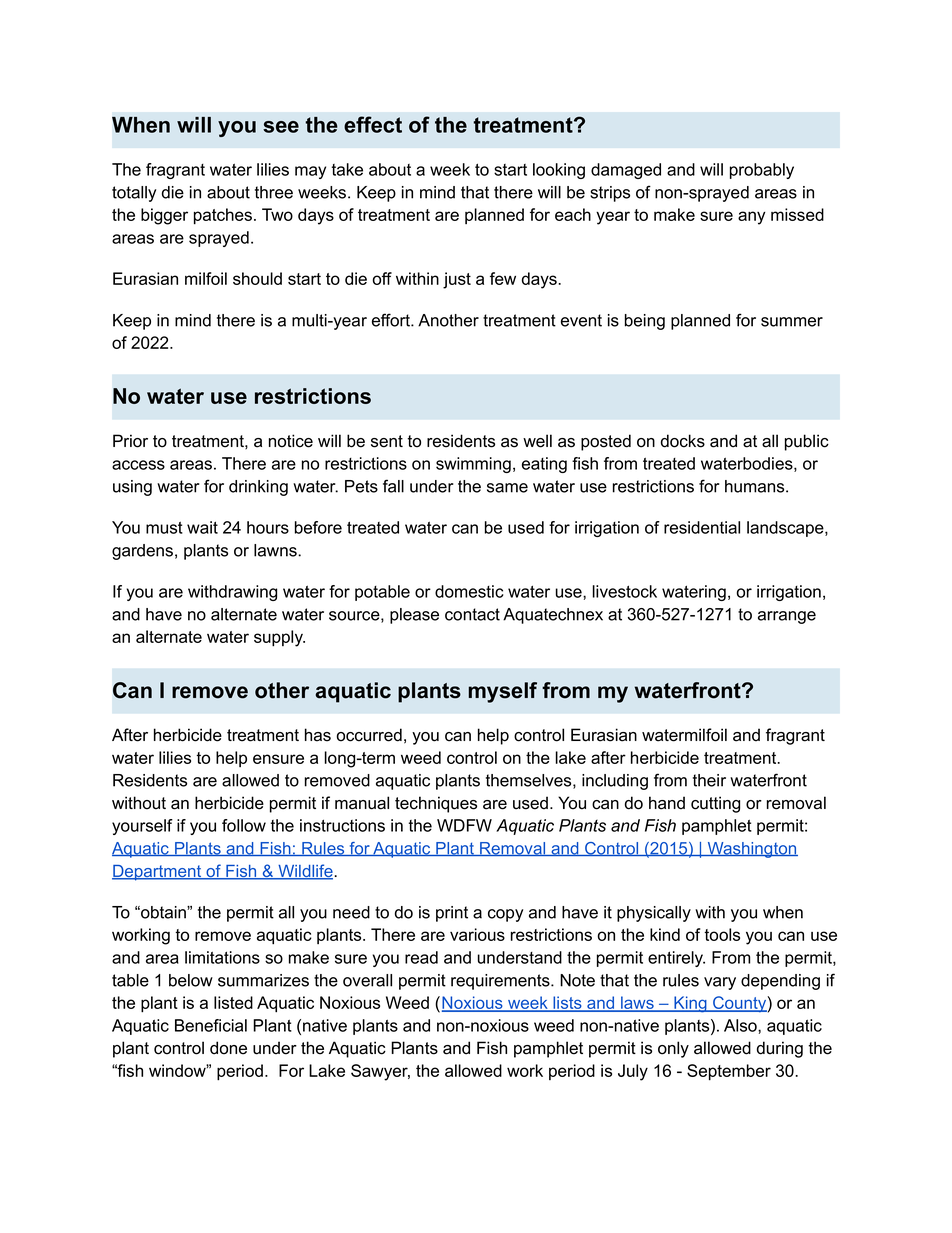  What do you see at coordinates (228, 1048) in the screenshot?
I see `done` at bounding box center [228, 1048].
